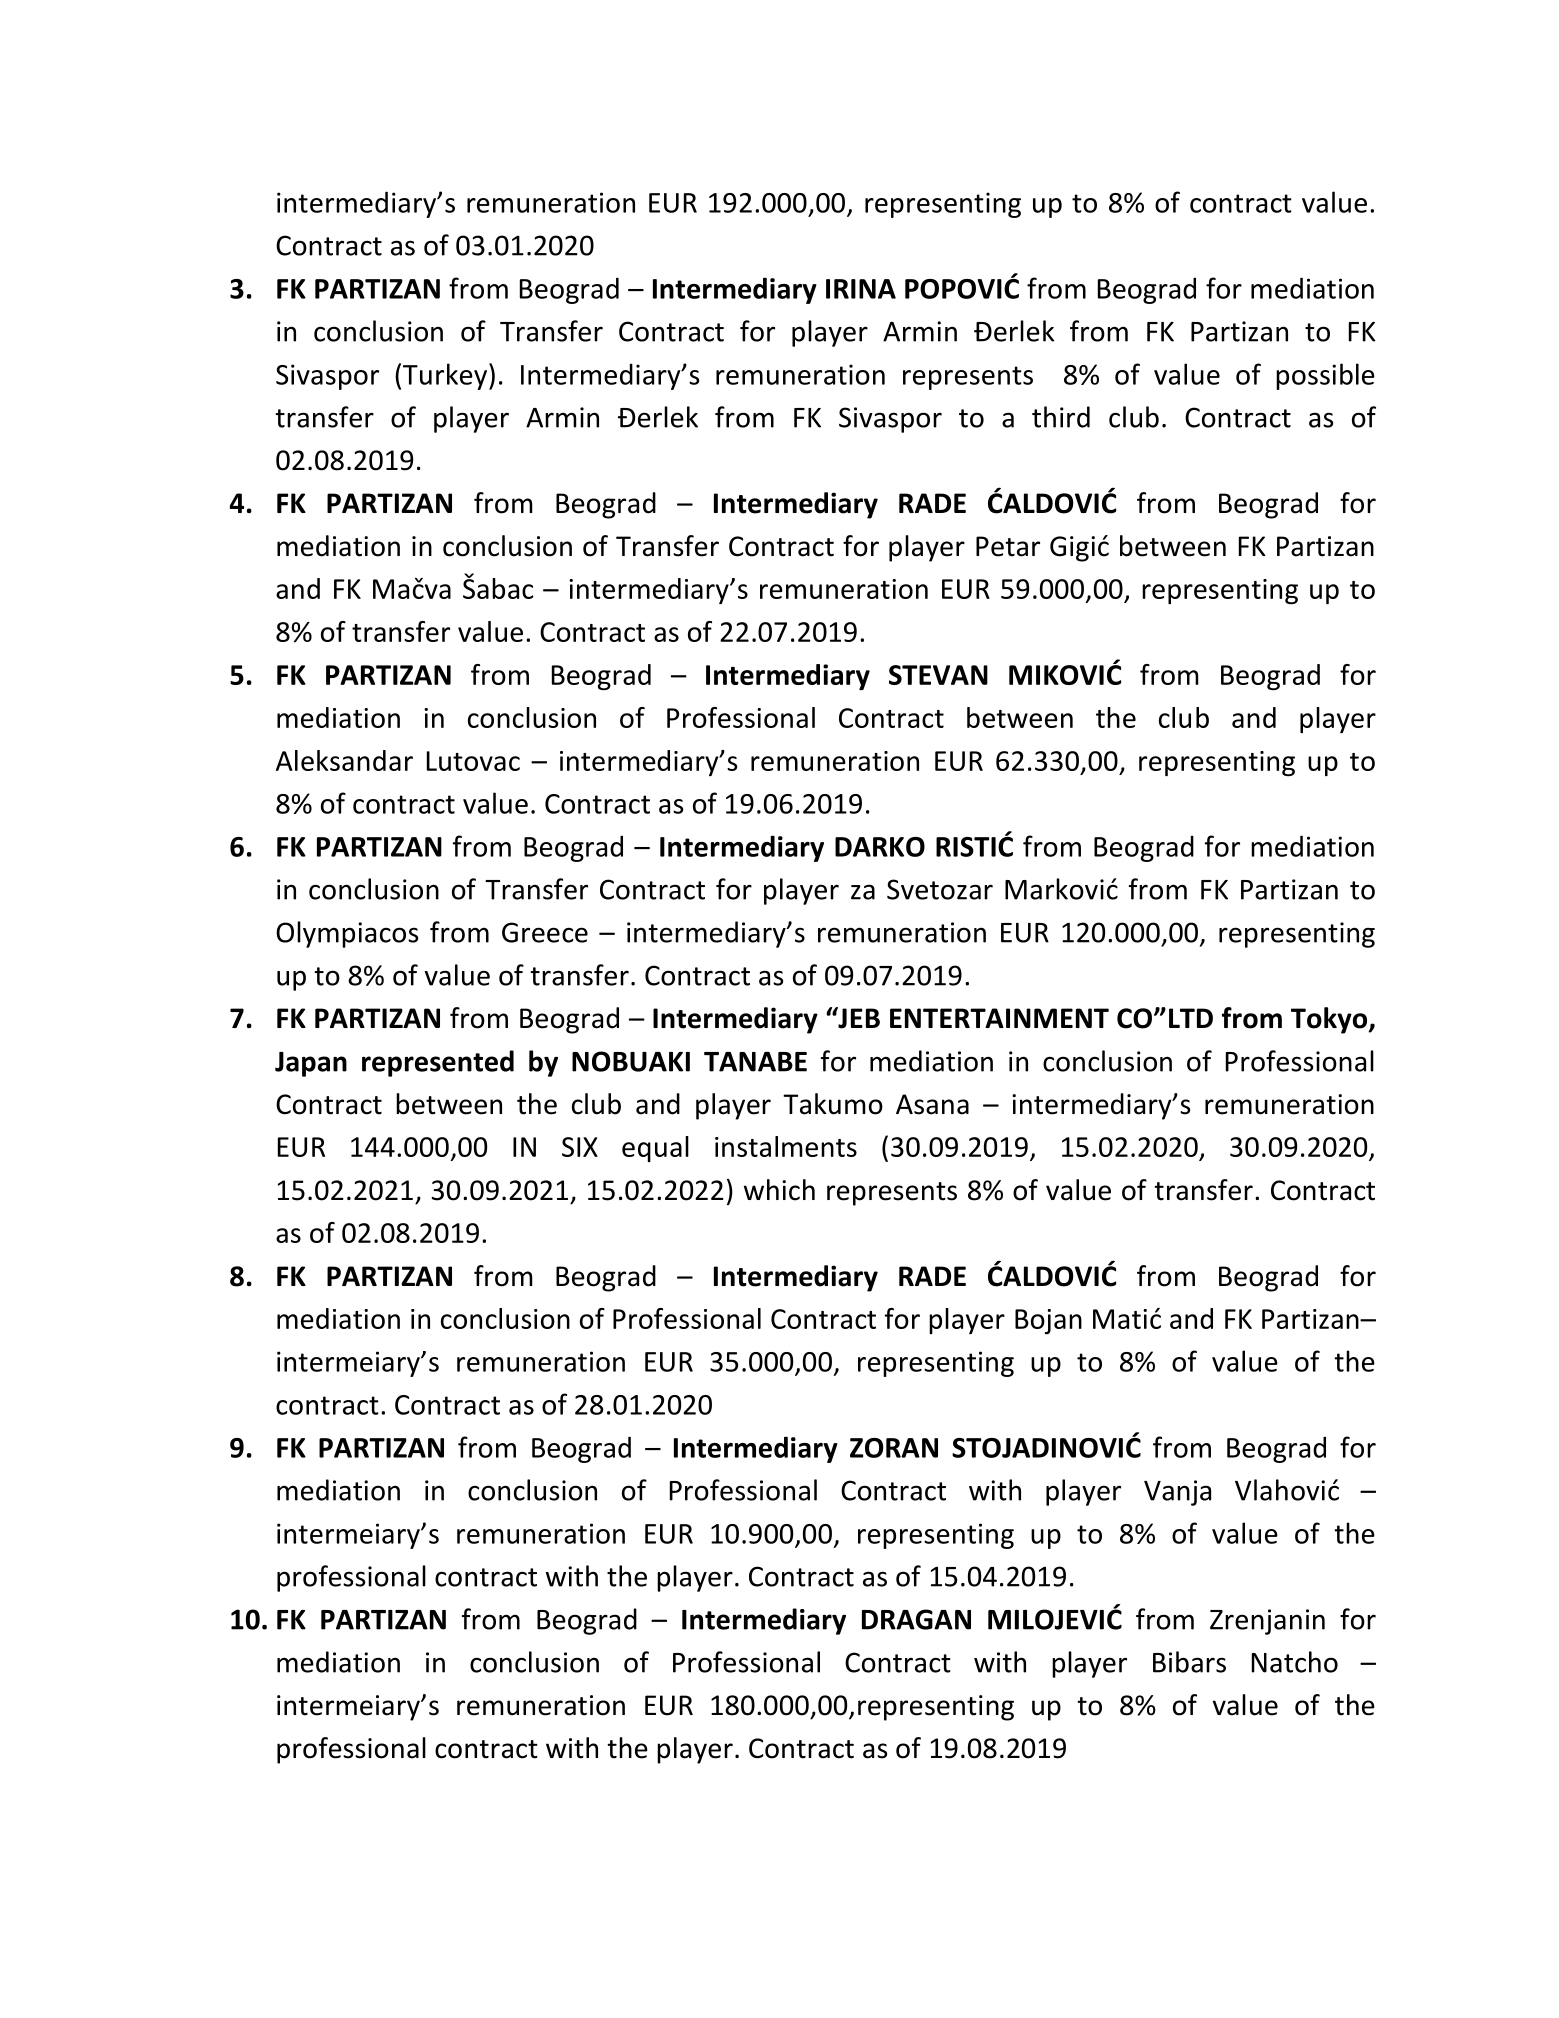  Describe the element at coordinates (880, 847) in the screenshot. I see `DARKO` at that location.
